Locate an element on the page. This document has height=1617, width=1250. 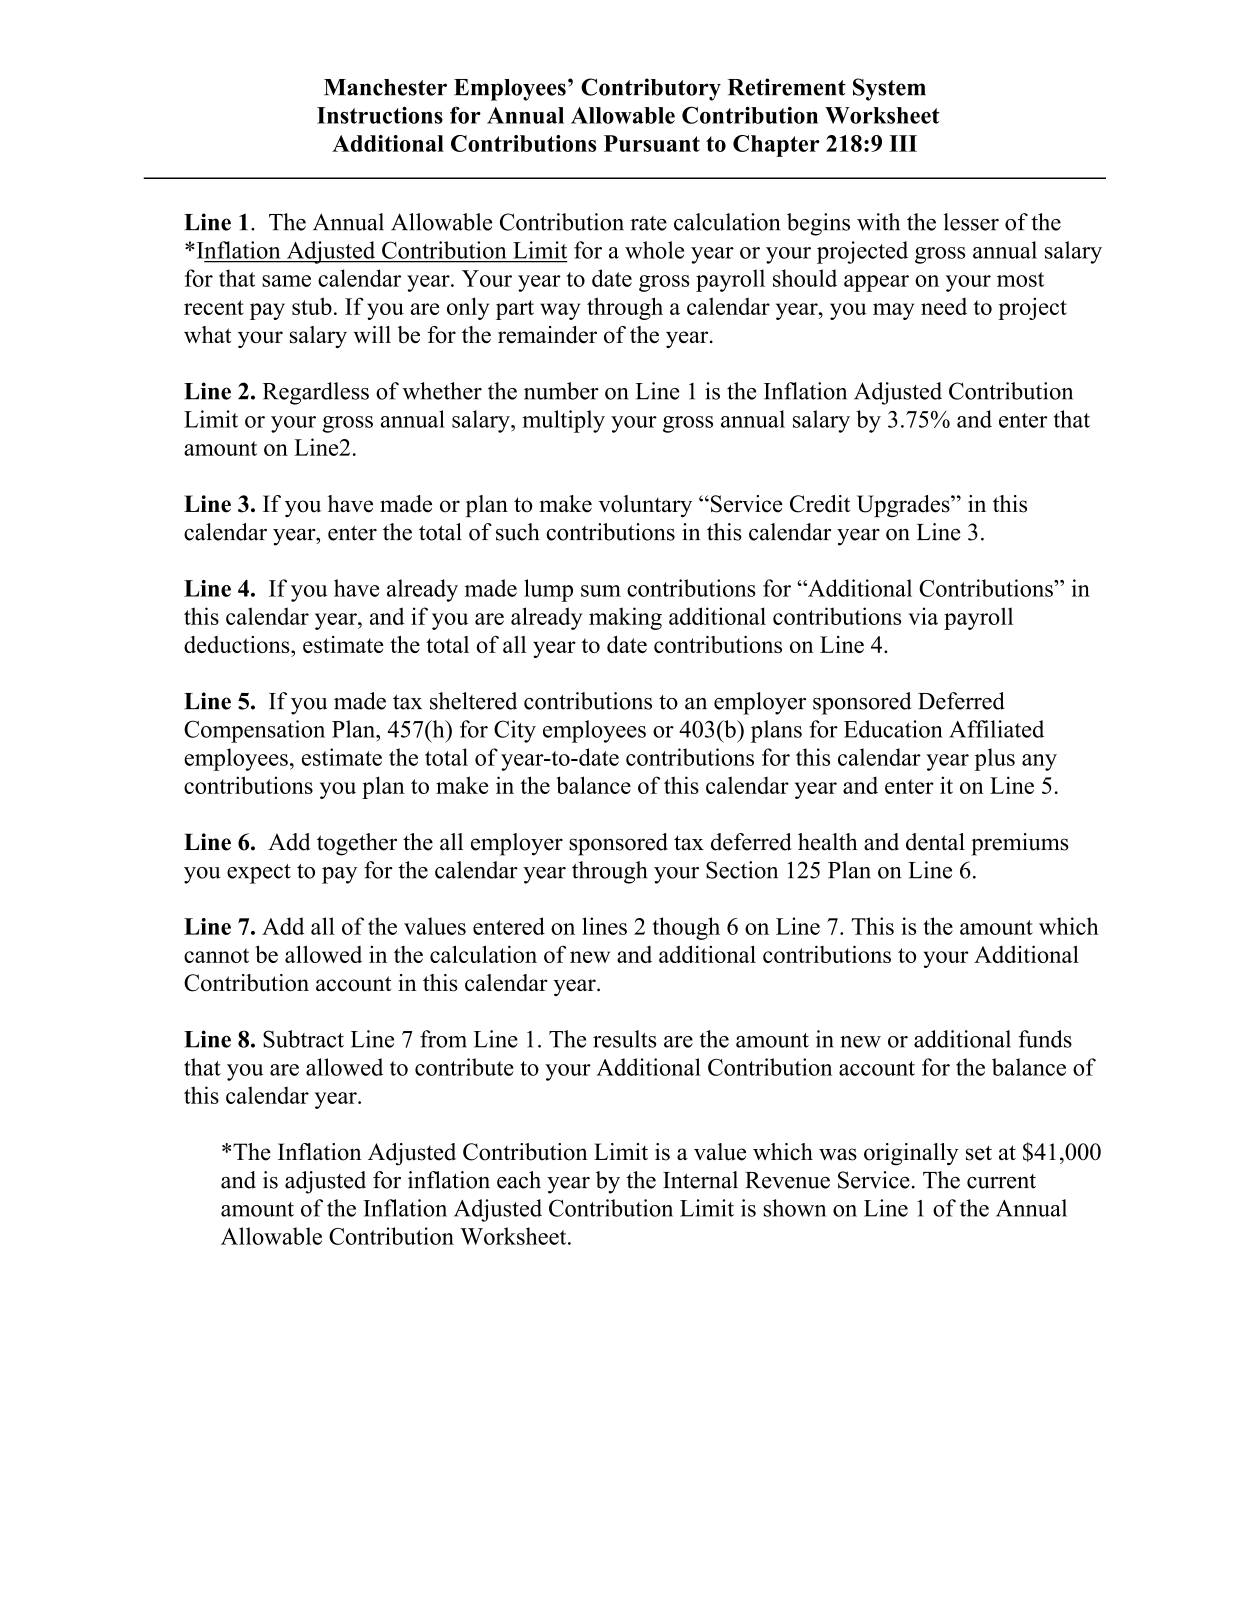
though is located at coordinates (686, 928).
